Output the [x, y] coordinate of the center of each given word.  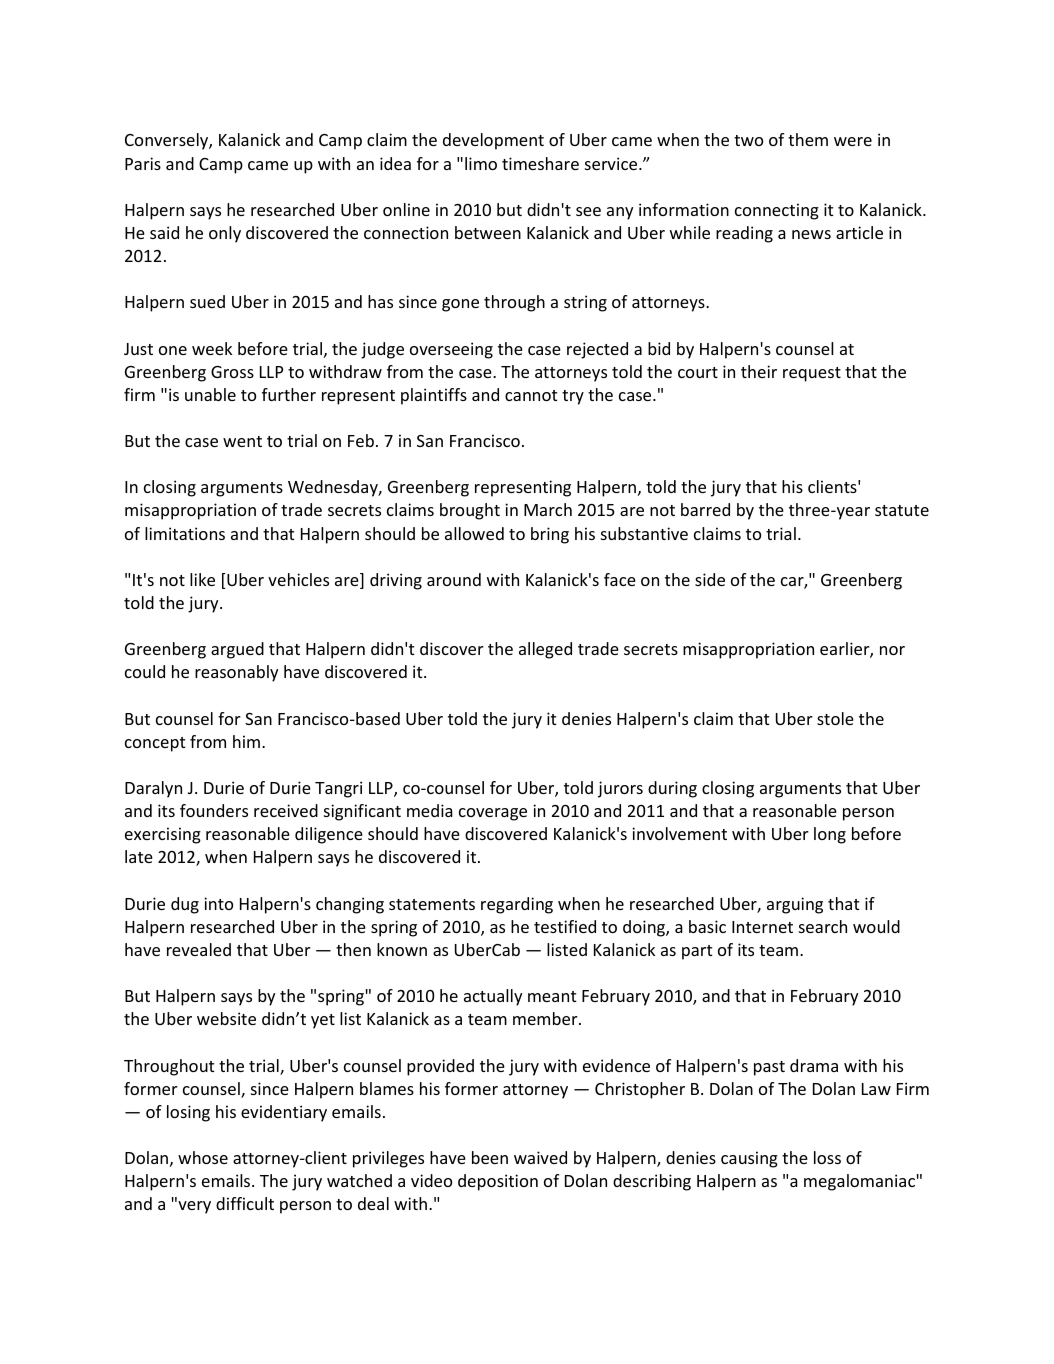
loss [827, 1157]
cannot [531, 395]
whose [203, 1157]
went [242, 441]
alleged [545, 650]
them [808, 139]
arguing [795, 905]
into [218, 903]
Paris [143, 163]
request [812, 374]
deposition [498, 1182]
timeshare [540, 163]
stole [835, 718]
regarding [517, 905]
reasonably [236, 673]
